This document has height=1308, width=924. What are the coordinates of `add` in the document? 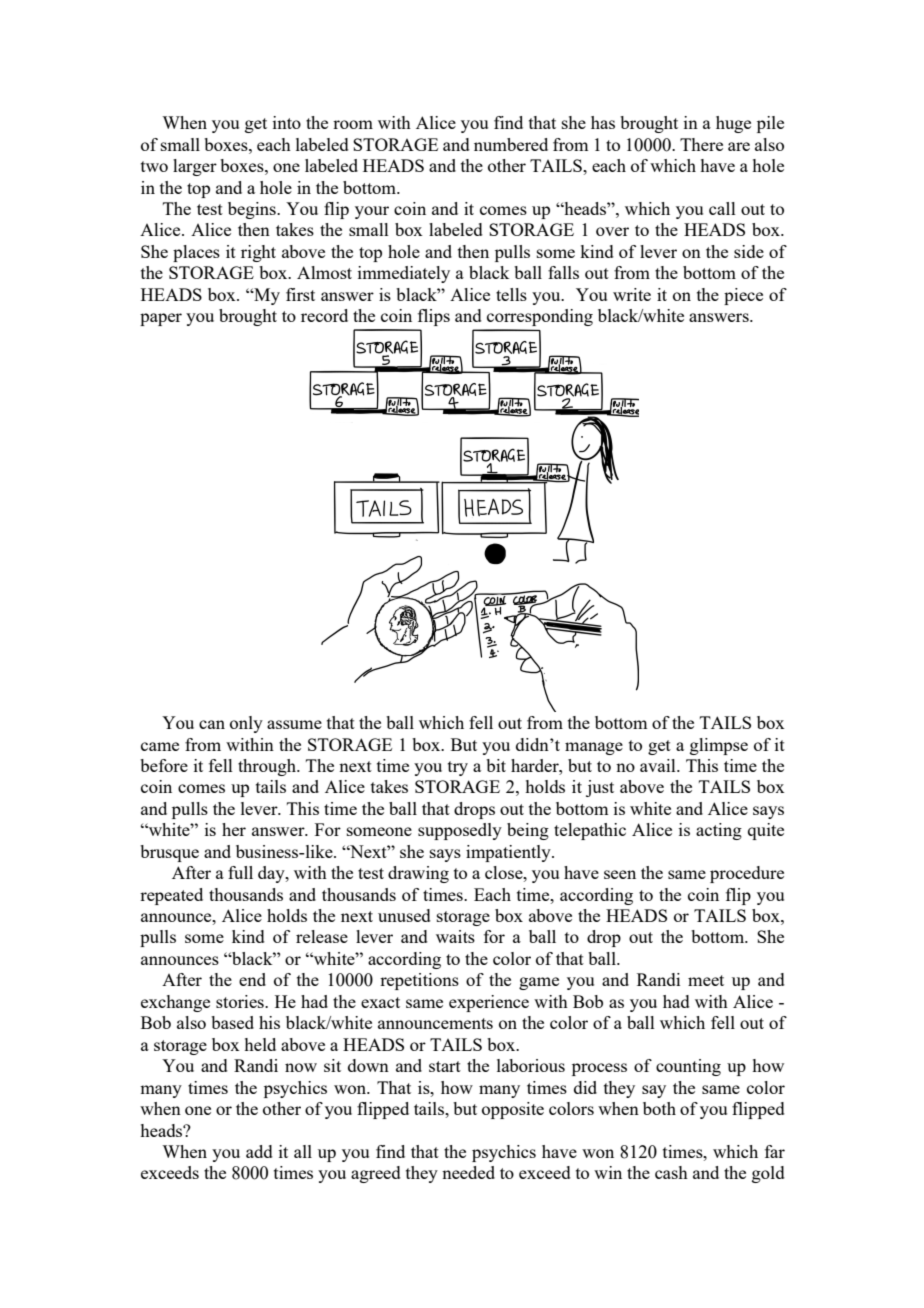 It's located at (259, 1151).
